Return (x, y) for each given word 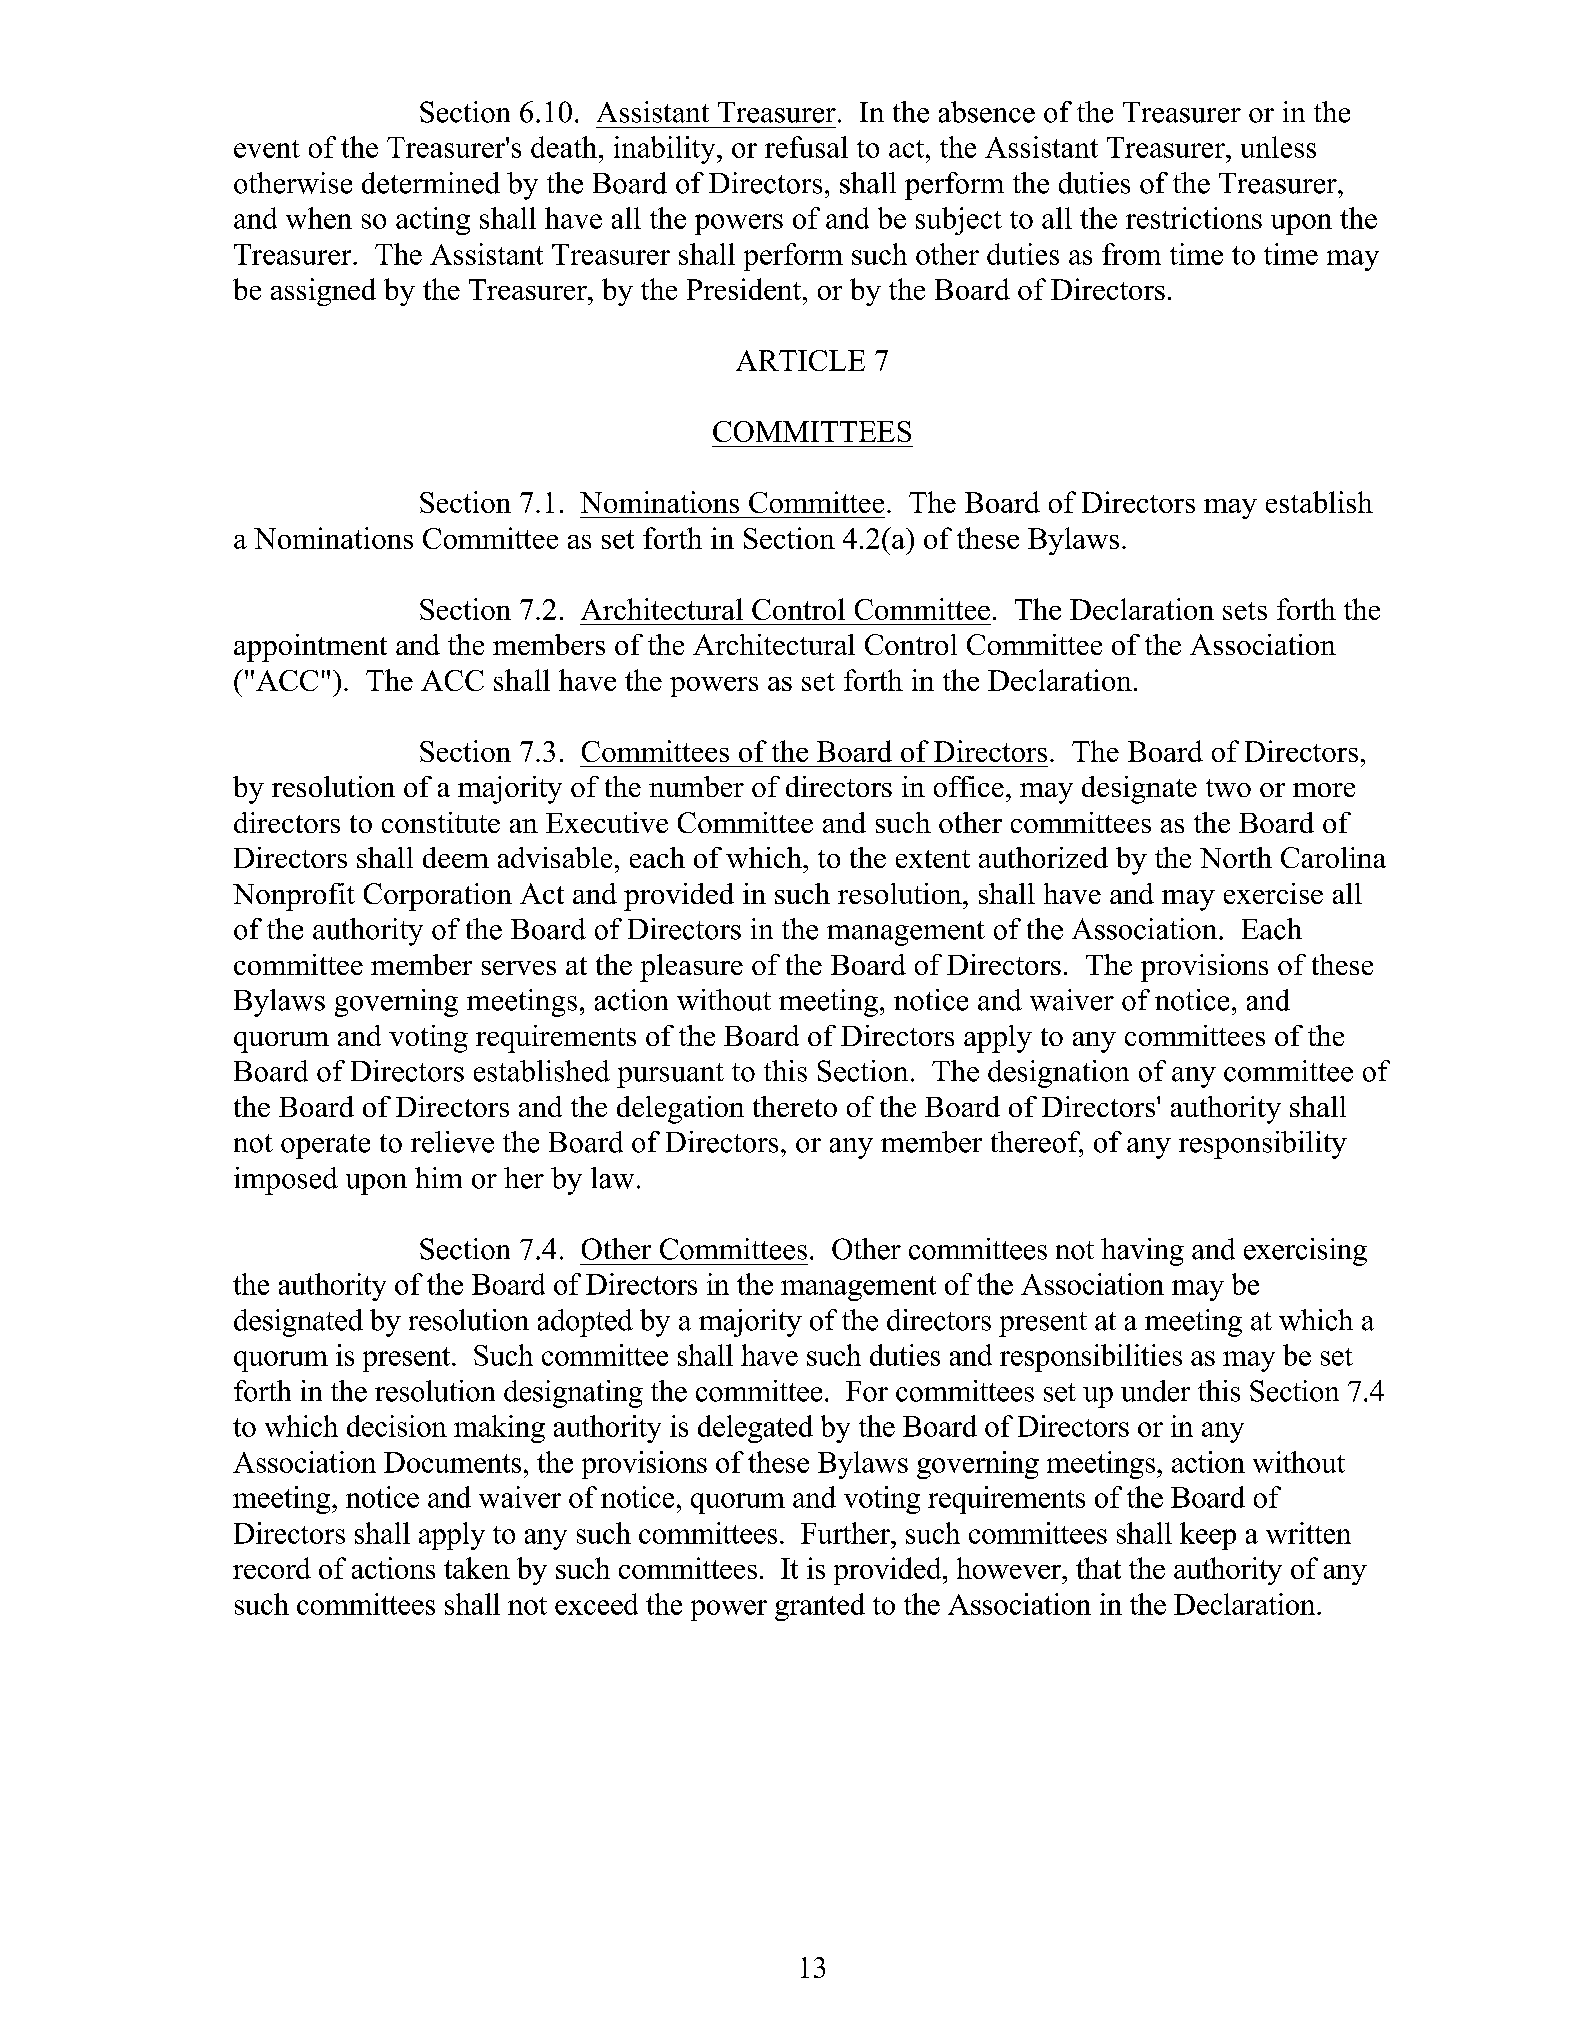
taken (477, 1568)
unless (1278, 147)
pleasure (691, 968)
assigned (323, 292)
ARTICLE (800, 360)
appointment (310, 648)
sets (1245, 611)
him (438, 1177)
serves (519, 968)
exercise (1273, 893)
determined (431, 183)
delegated (755, 1429)
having (1142, 1252)
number (696, 786)
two (1228, 788)
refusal (806, 147)
